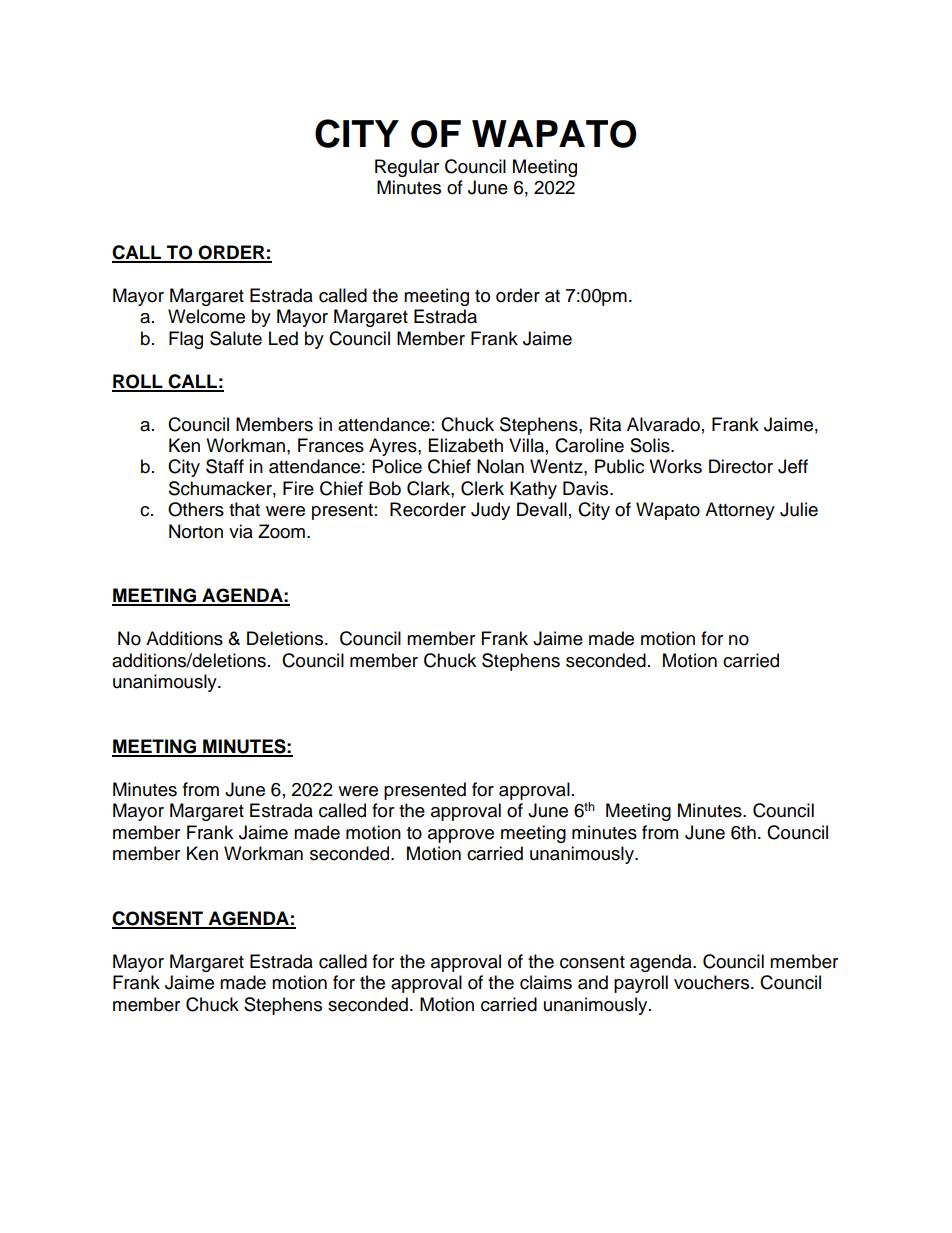 Image resolution: width=952 pixels, height=1233 pixels. I want to click on Director, so click(741, 466).
